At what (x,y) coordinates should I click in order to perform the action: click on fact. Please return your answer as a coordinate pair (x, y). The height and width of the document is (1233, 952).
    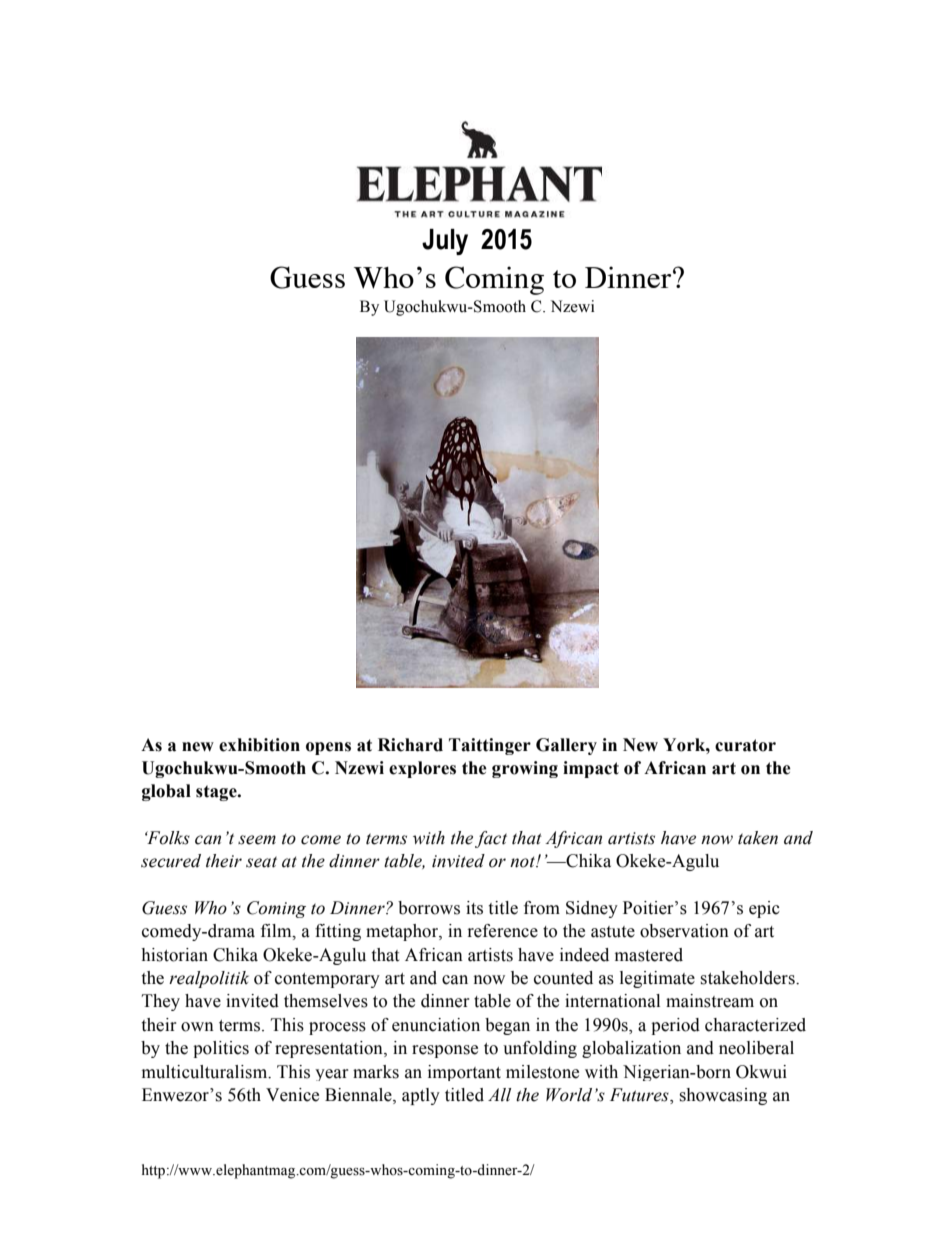
    Looking at the image, I should click on (491, 839).
